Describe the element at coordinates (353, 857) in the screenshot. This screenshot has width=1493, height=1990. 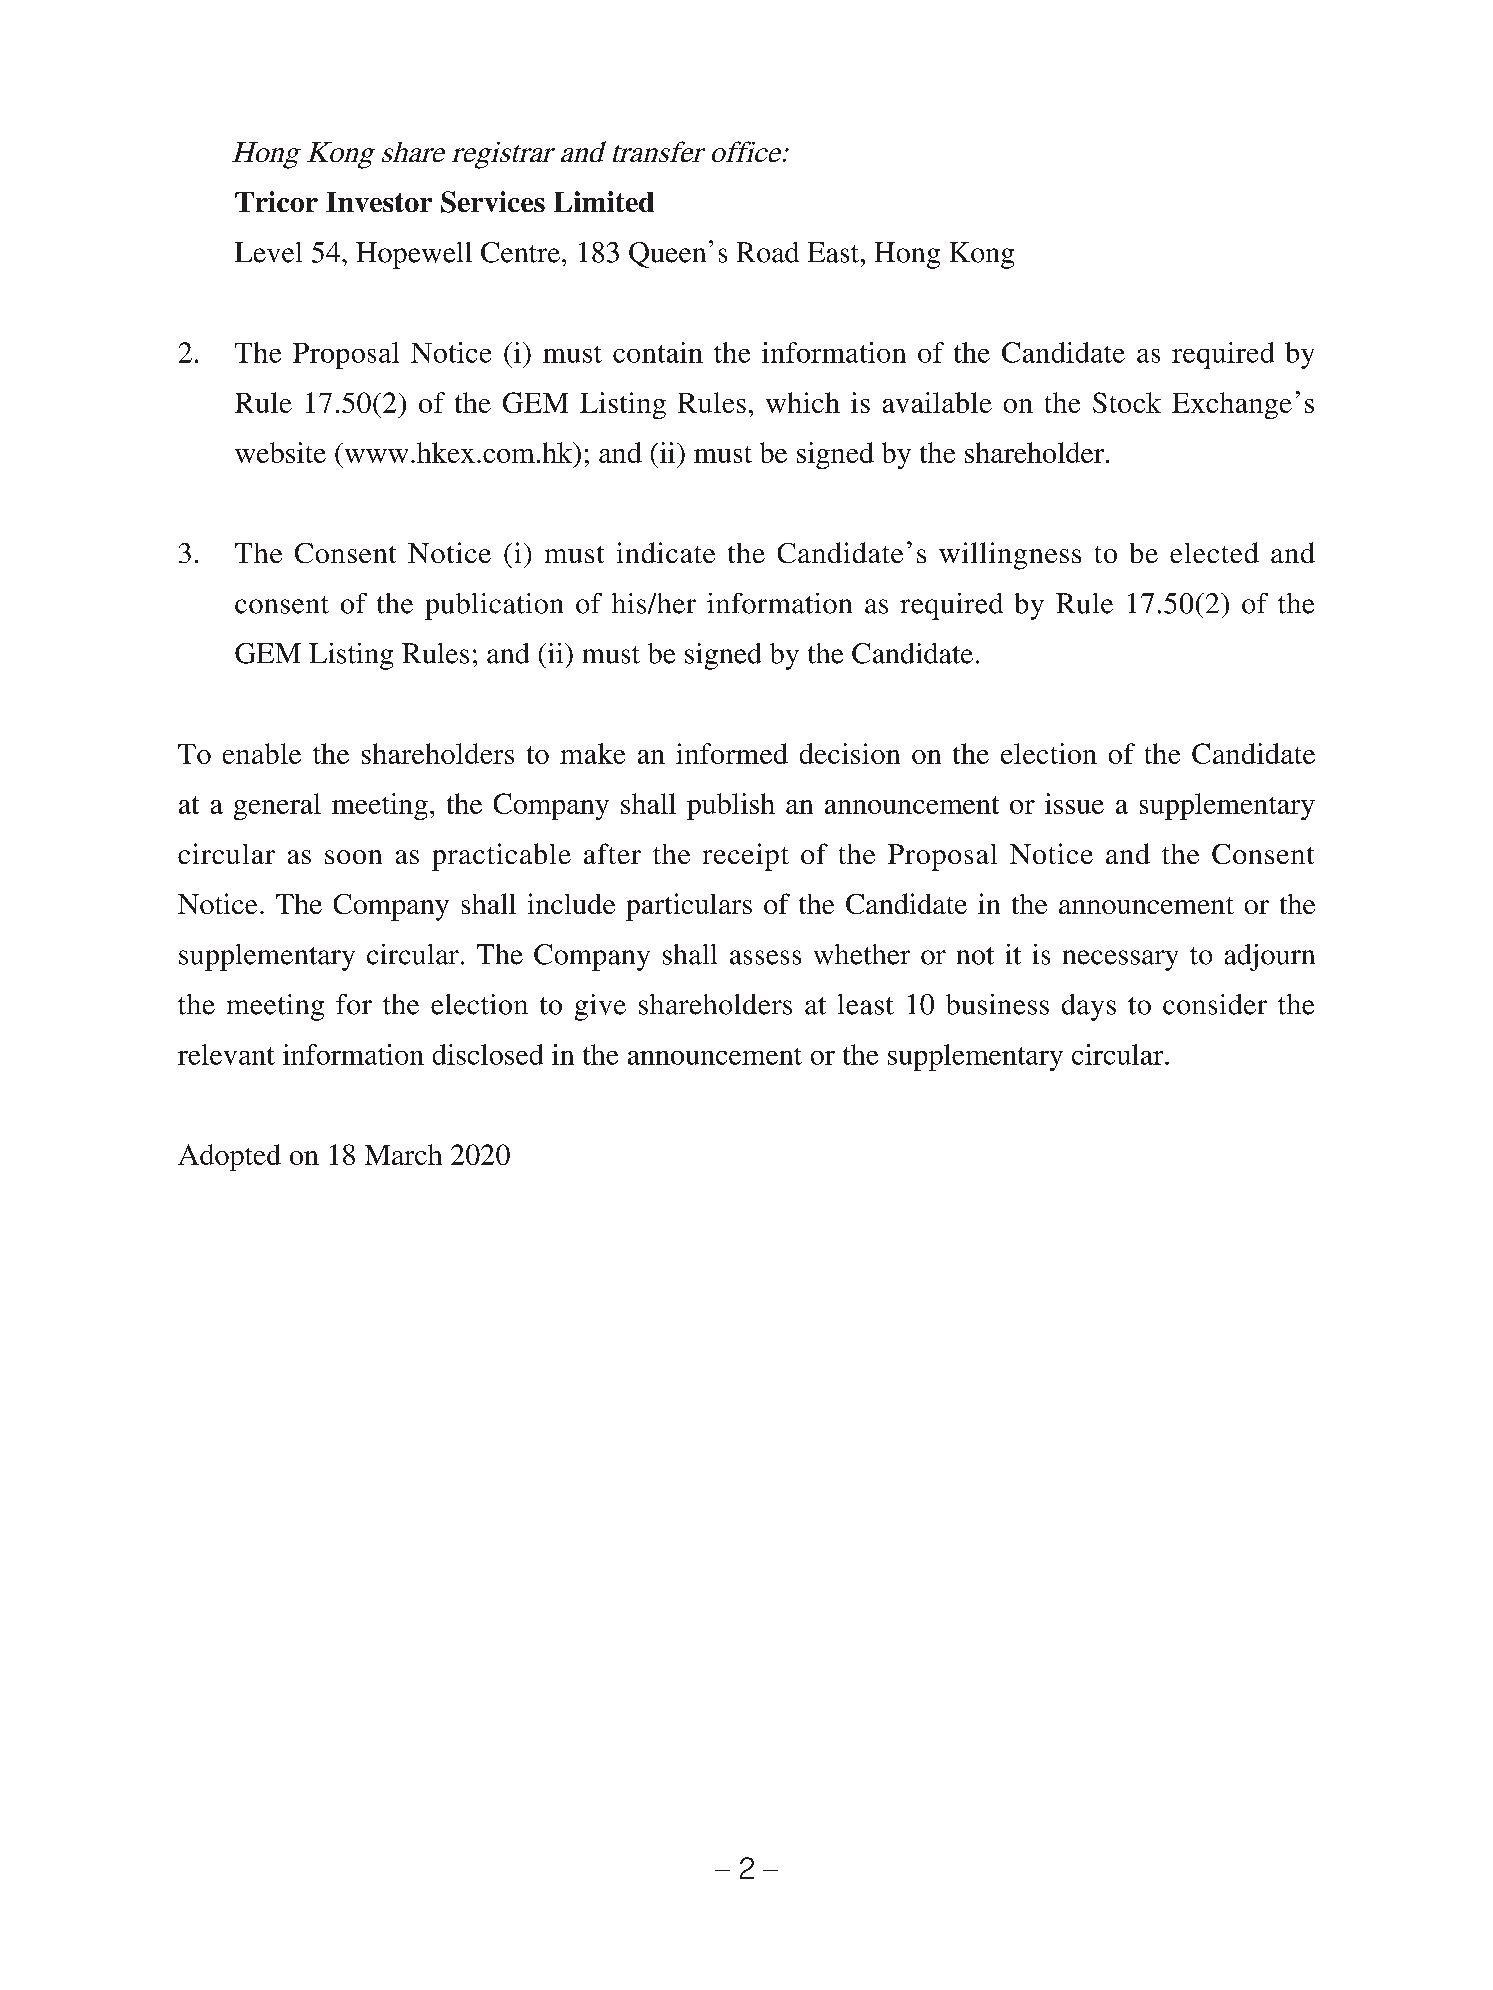
I see `soon` at that location.
